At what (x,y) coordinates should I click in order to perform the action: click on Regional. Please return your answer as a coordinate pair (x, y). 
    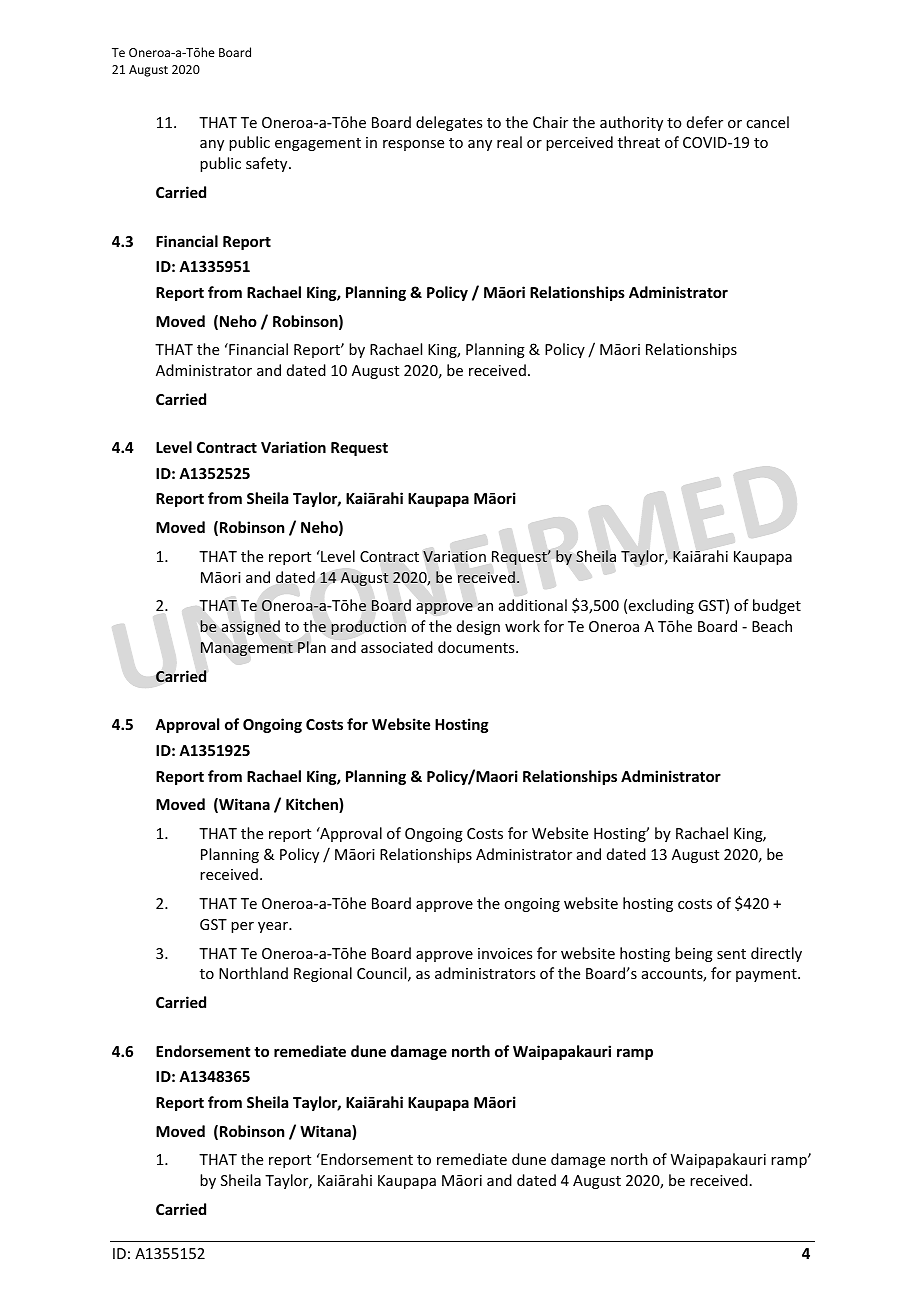
    Looking at the image, I should click on (323, 974).
